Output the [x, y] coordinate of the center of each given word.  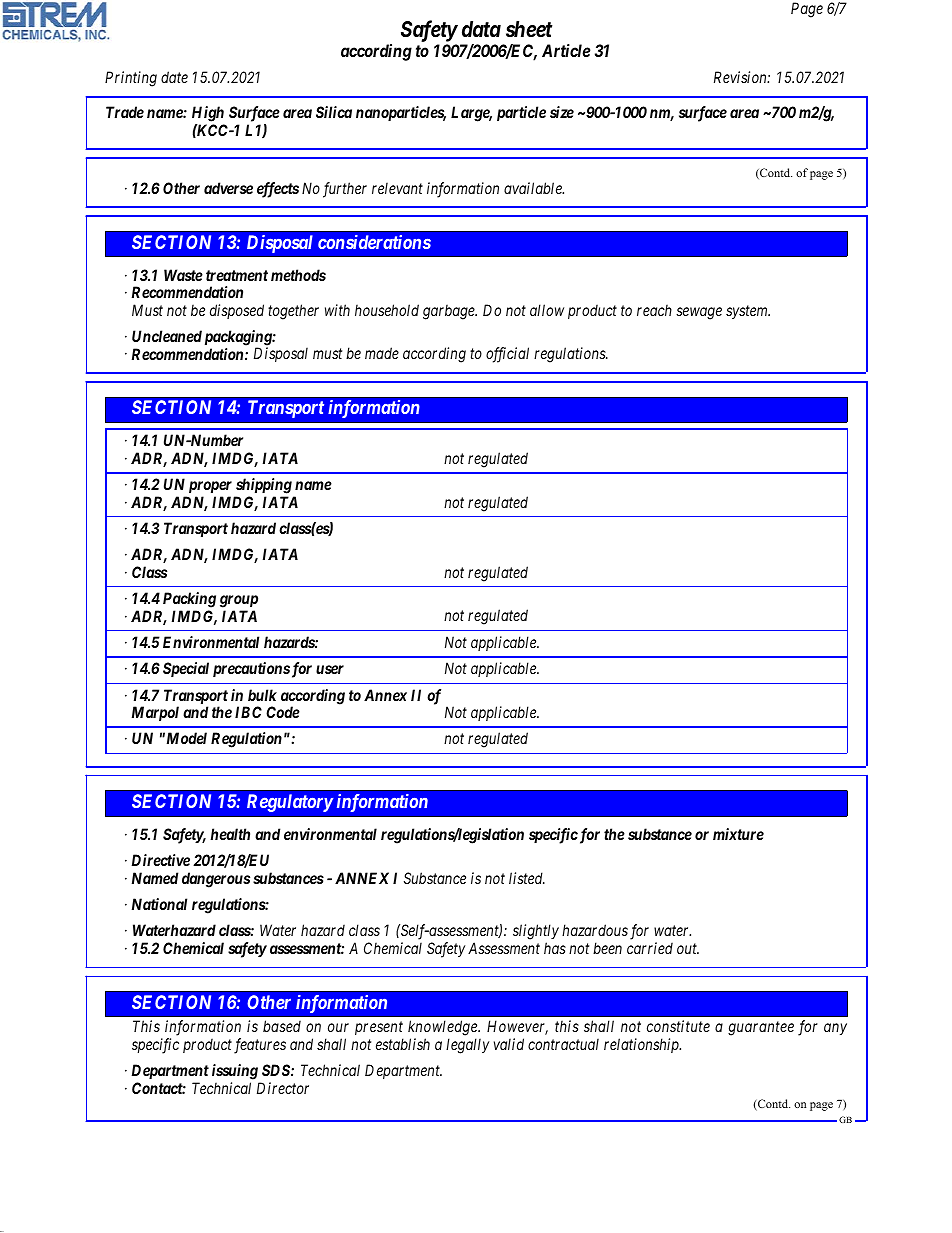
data [481, 29]
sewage [699, 313]
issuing [235, 1072]
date [174, 77]
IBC [248, 712]
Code [283, 712]
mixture [738, 834]
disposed [237, 311]
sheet [529, 29]
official [507, 355]
